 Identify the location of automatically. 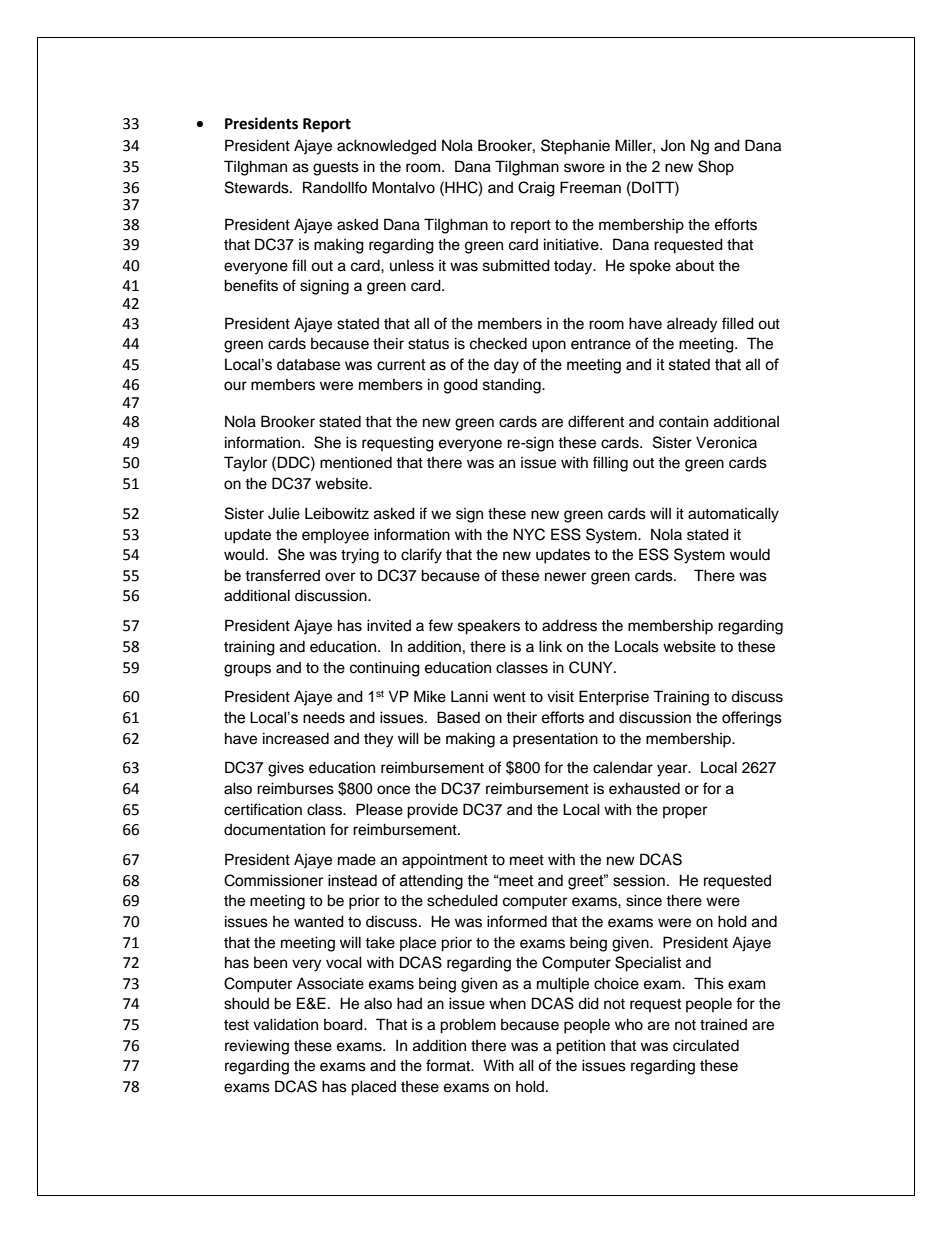
(733, 515).
